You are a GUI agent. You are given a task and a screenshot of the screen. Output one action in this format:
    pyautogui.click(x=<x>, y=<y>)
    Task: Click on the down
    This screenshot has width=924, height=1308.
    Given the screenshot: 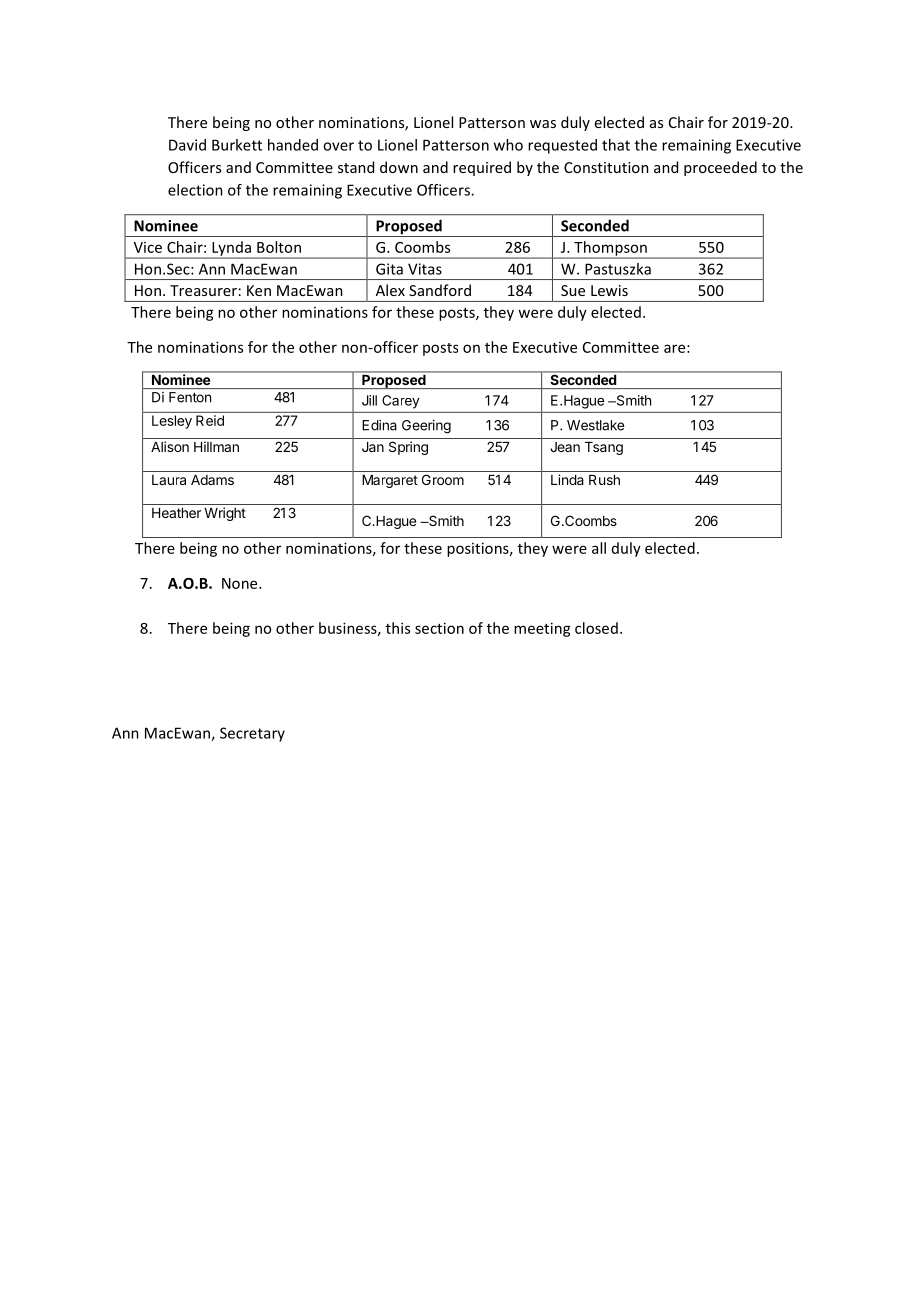 What is the action you would take?
    pyautogui.click(x=399, y=167)
